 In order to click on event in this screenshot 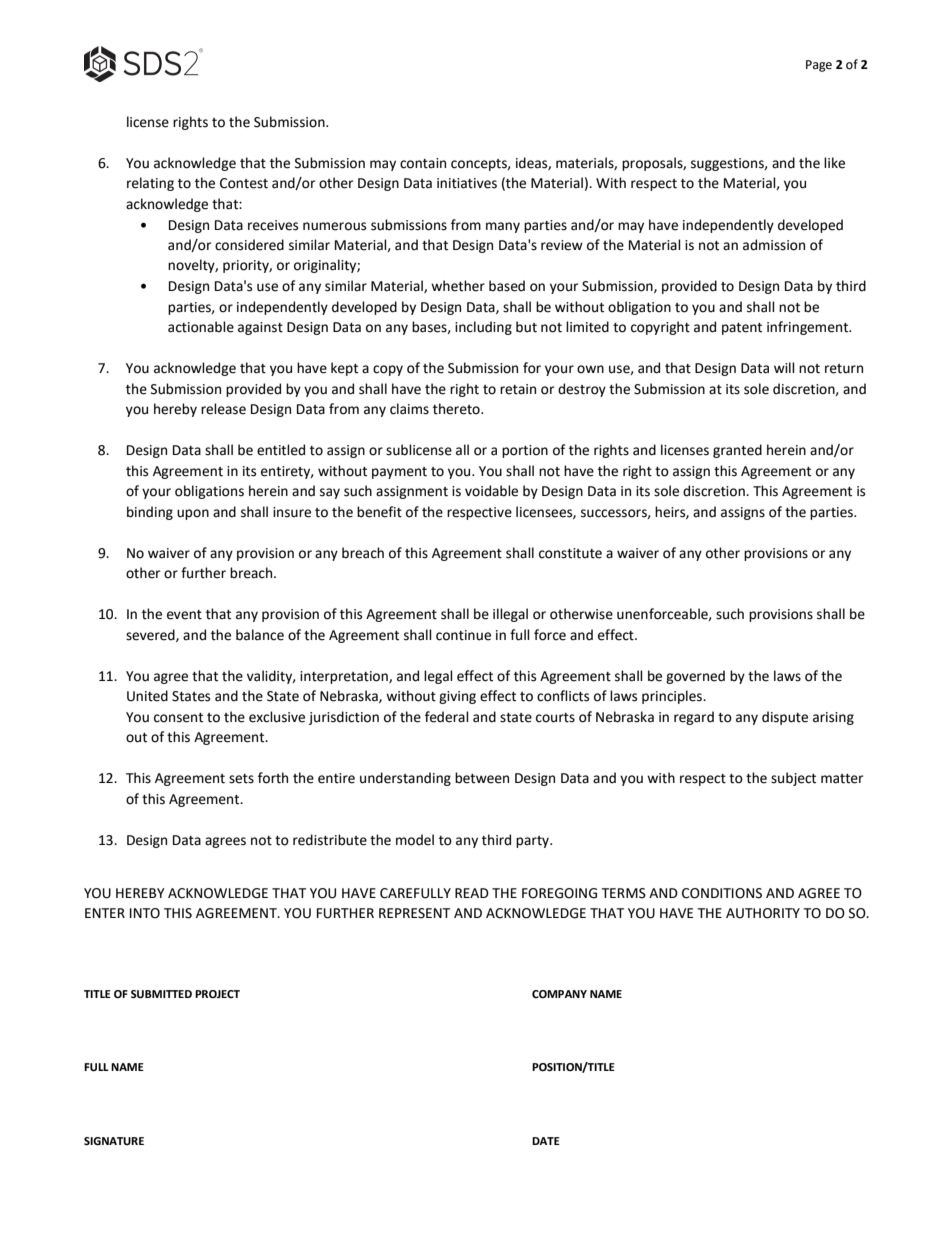, I will do `click(184, 615)`.
